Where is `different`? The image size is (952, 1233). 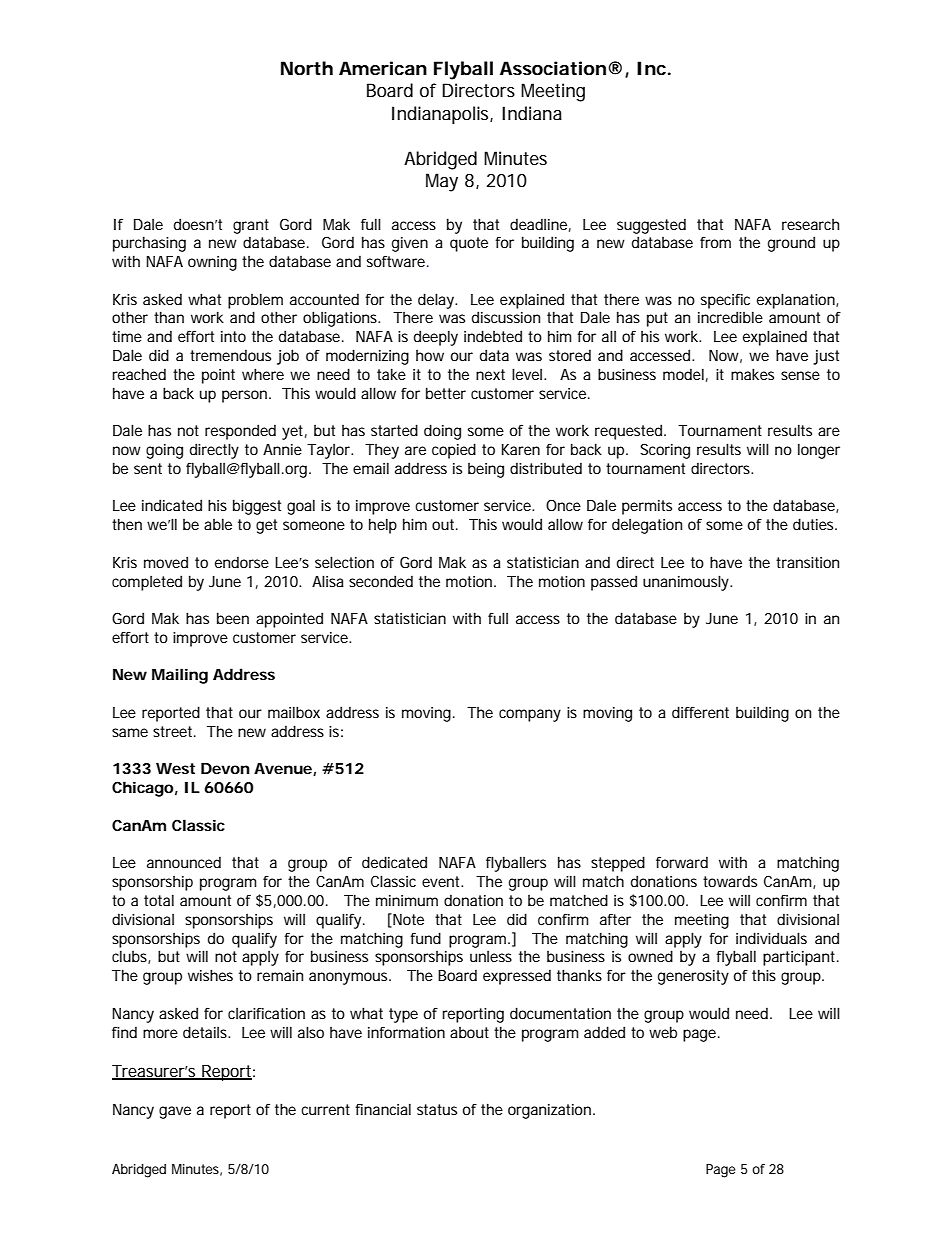 different is located at coordinates (700, 712).
